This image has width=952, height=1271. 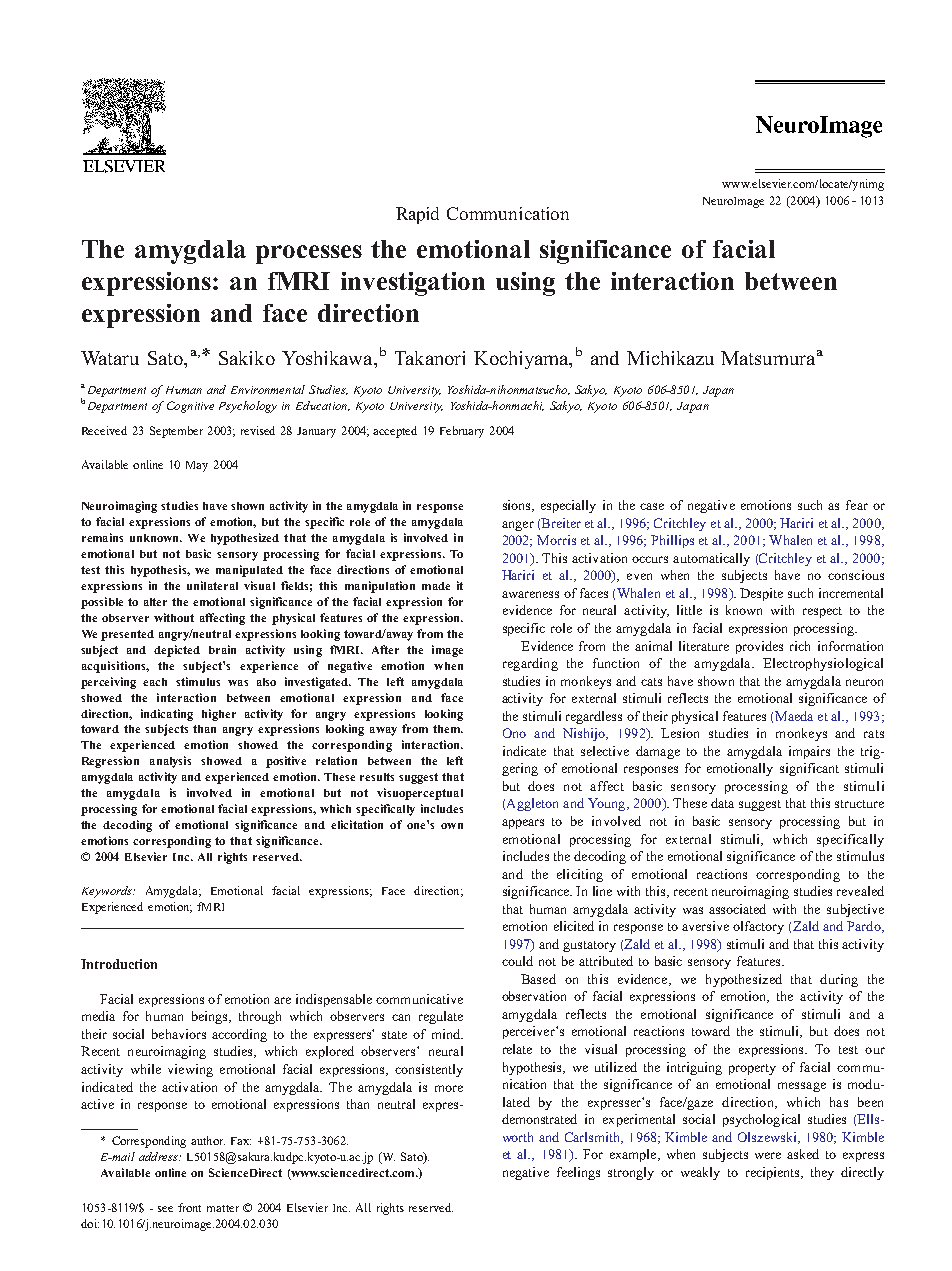 I want to click on May, so click(x=197, y=466).
